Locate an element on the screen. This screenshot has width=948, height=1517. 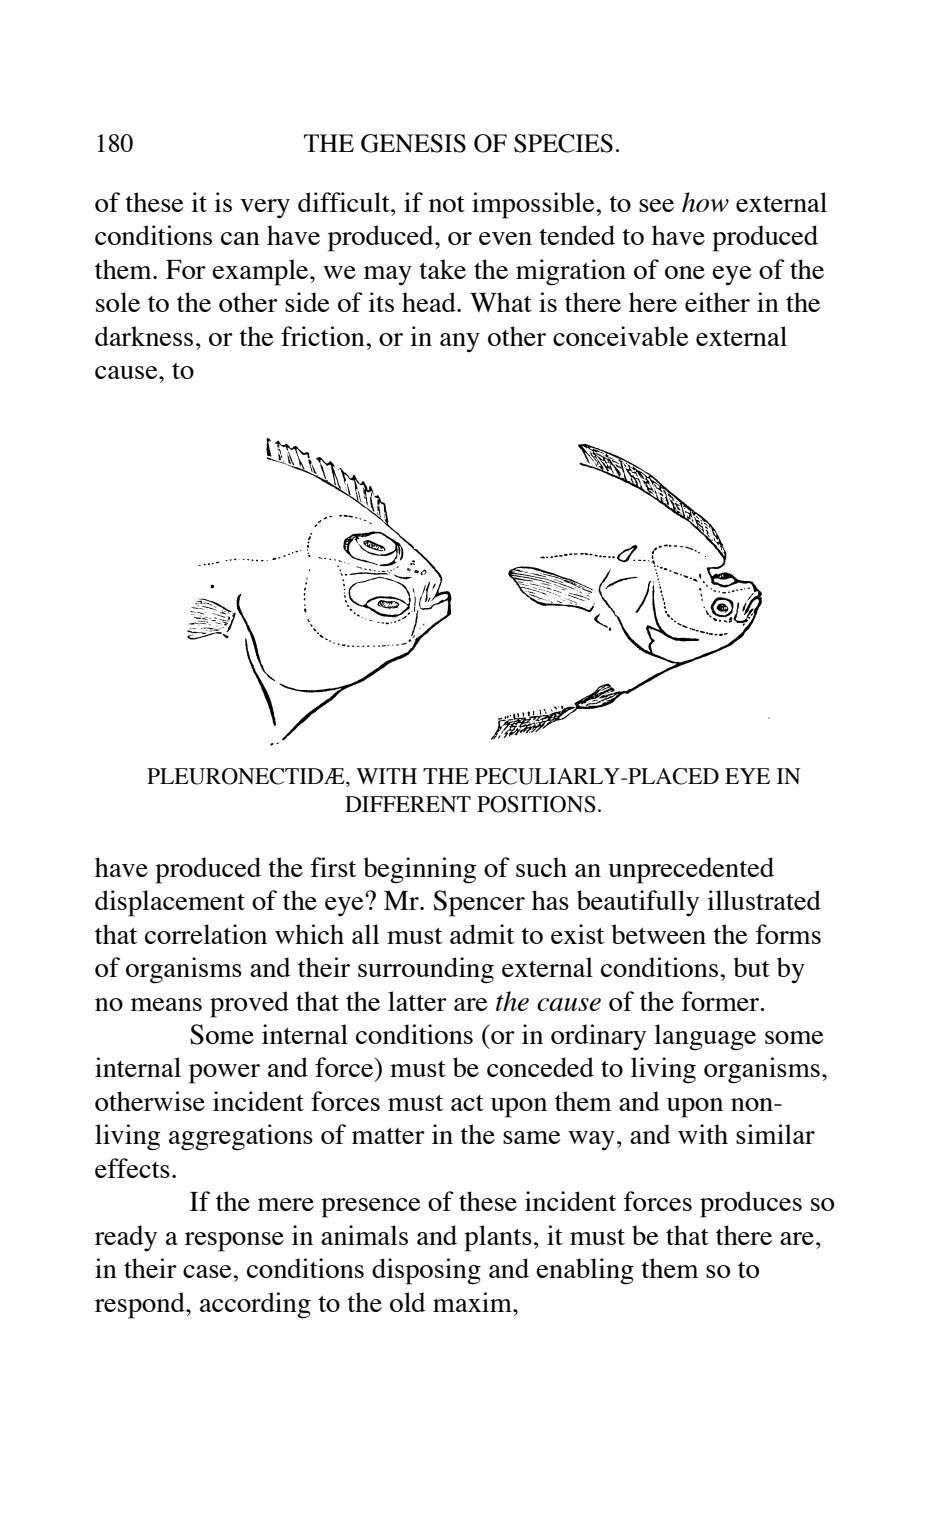
conceivable is located at coordinates (621, 336).
